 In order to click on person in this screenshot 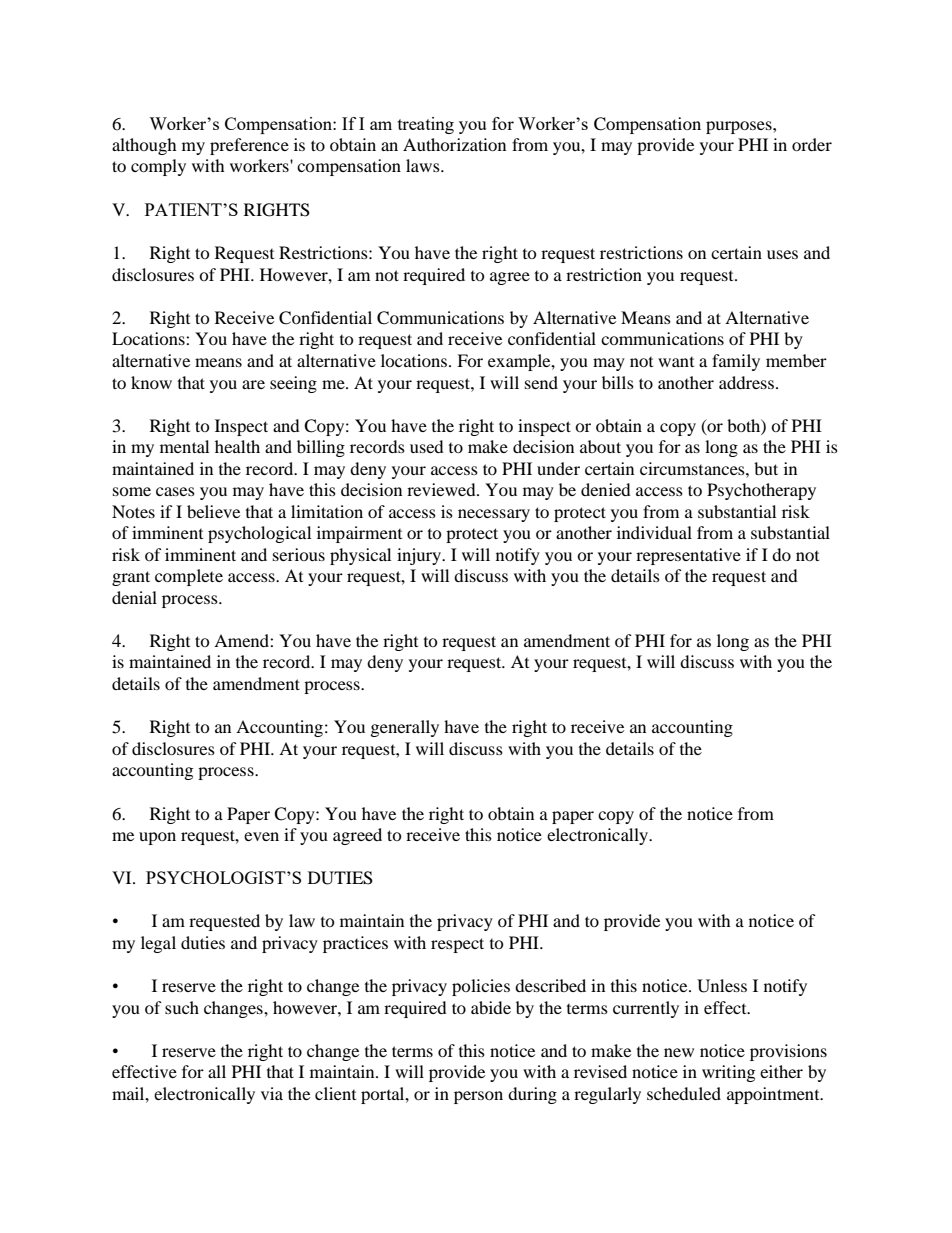, I will do `click(478, 1097)`.
